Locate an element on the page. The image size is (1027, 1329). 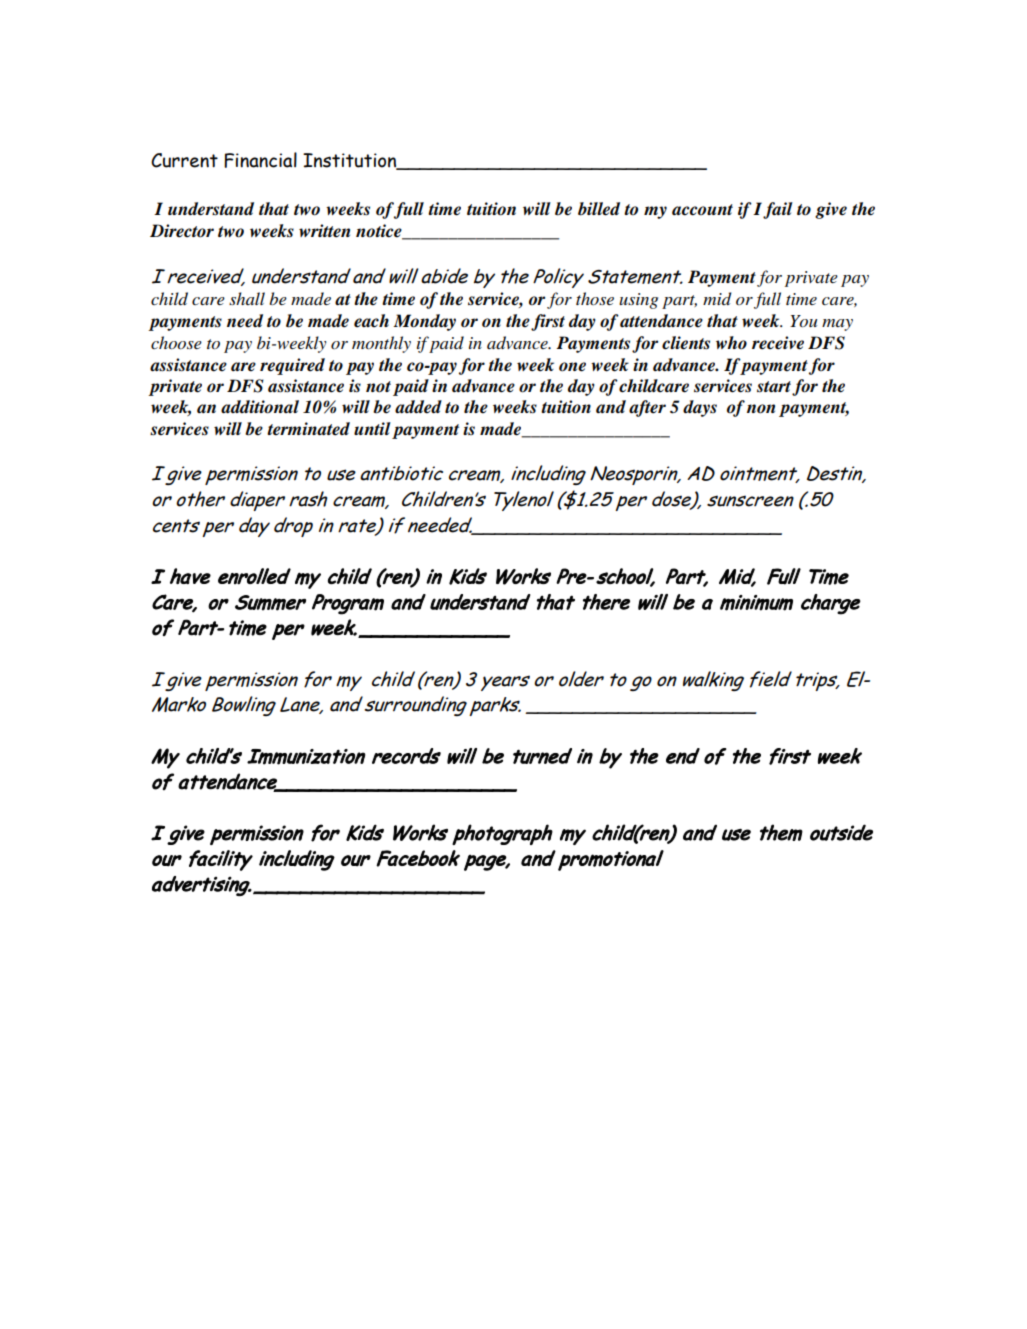
required is located at coordinates (292, 366).
